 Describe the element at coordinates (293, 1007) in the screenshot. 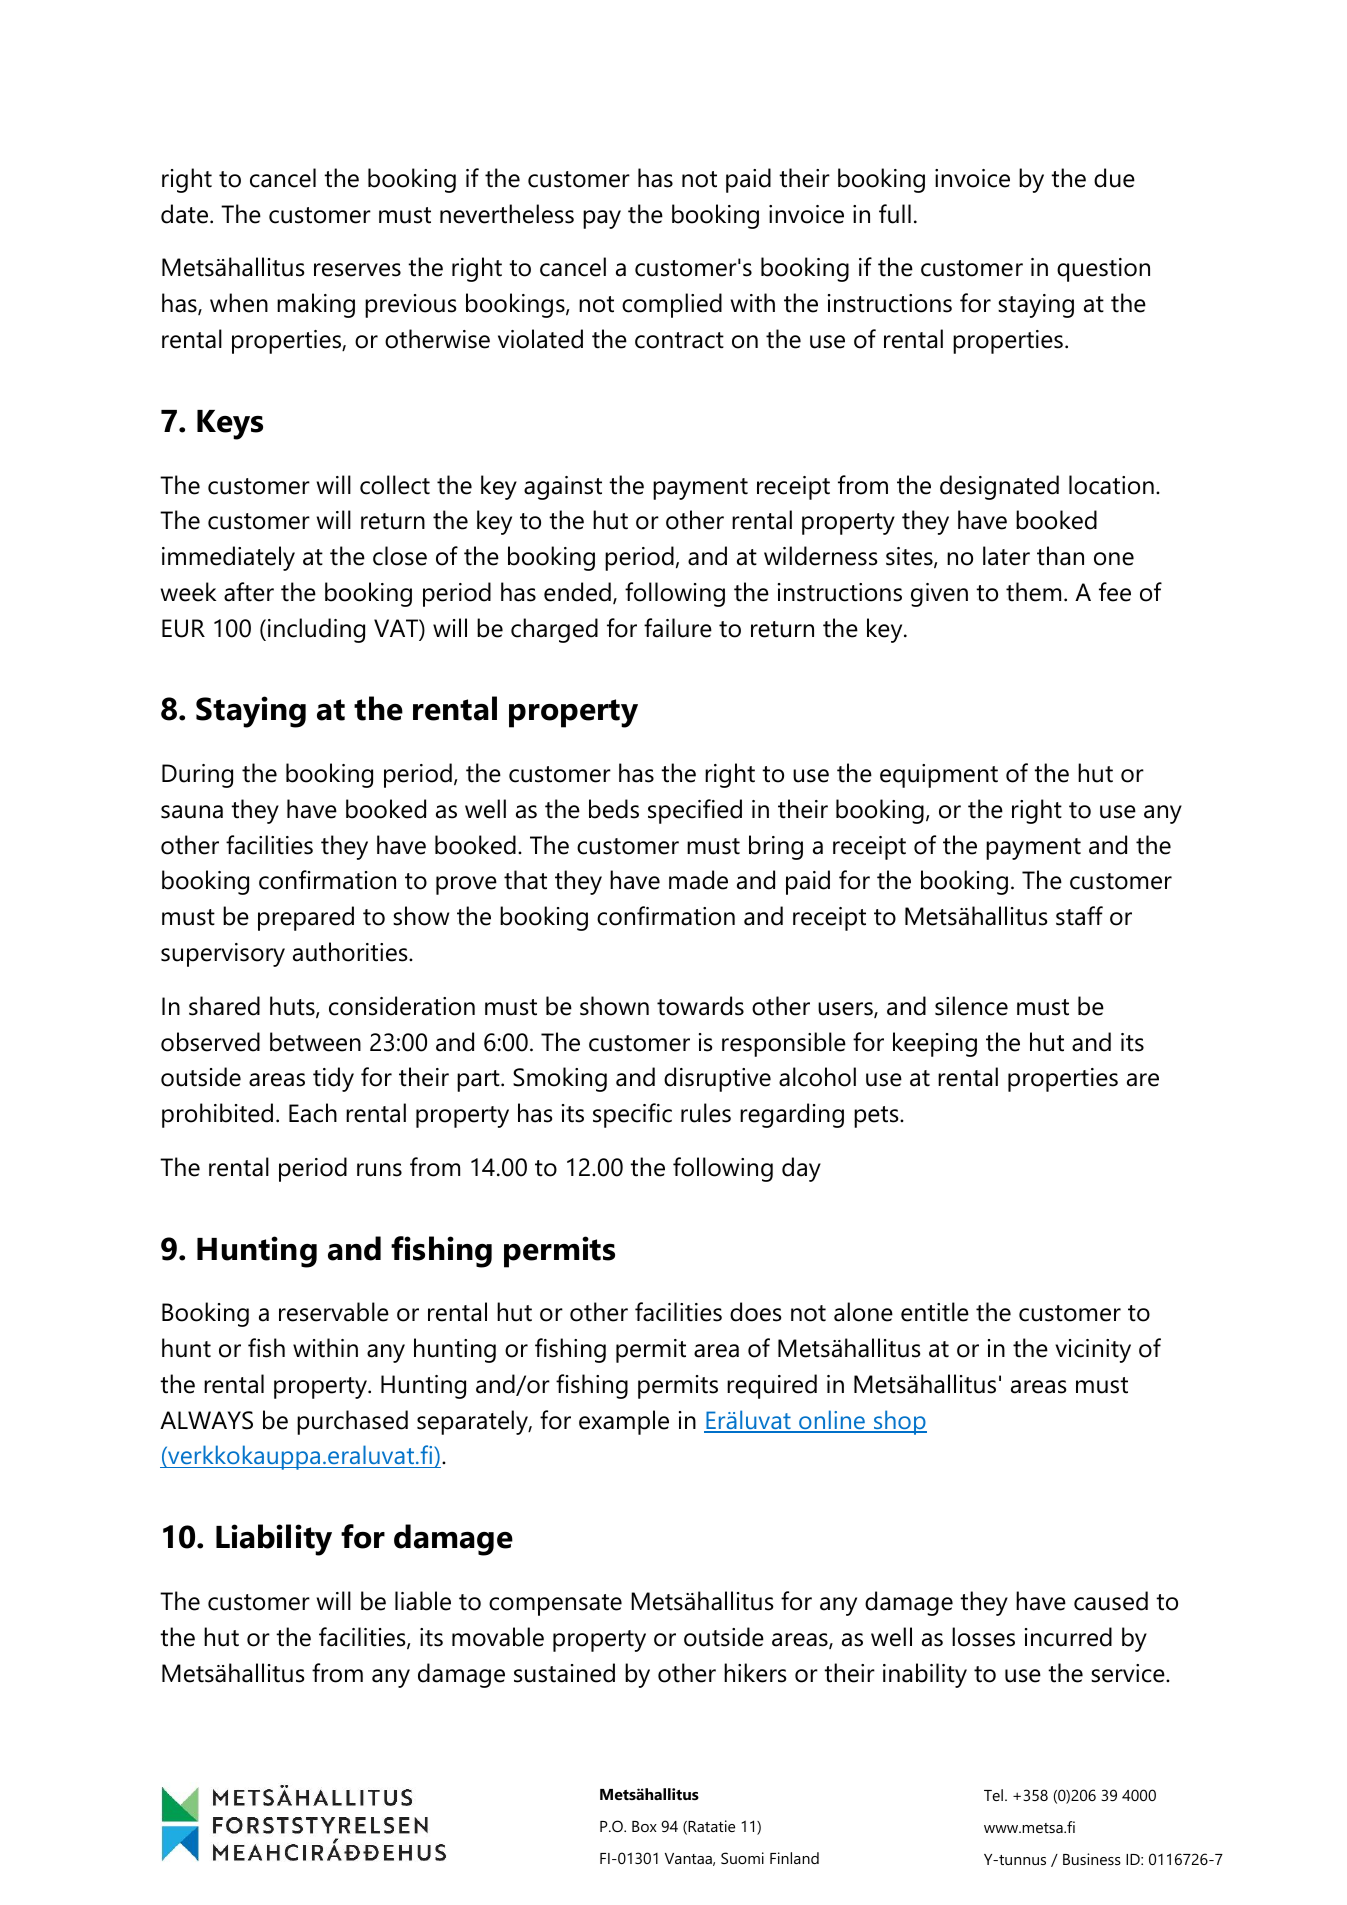

I see `huts` at that location.
